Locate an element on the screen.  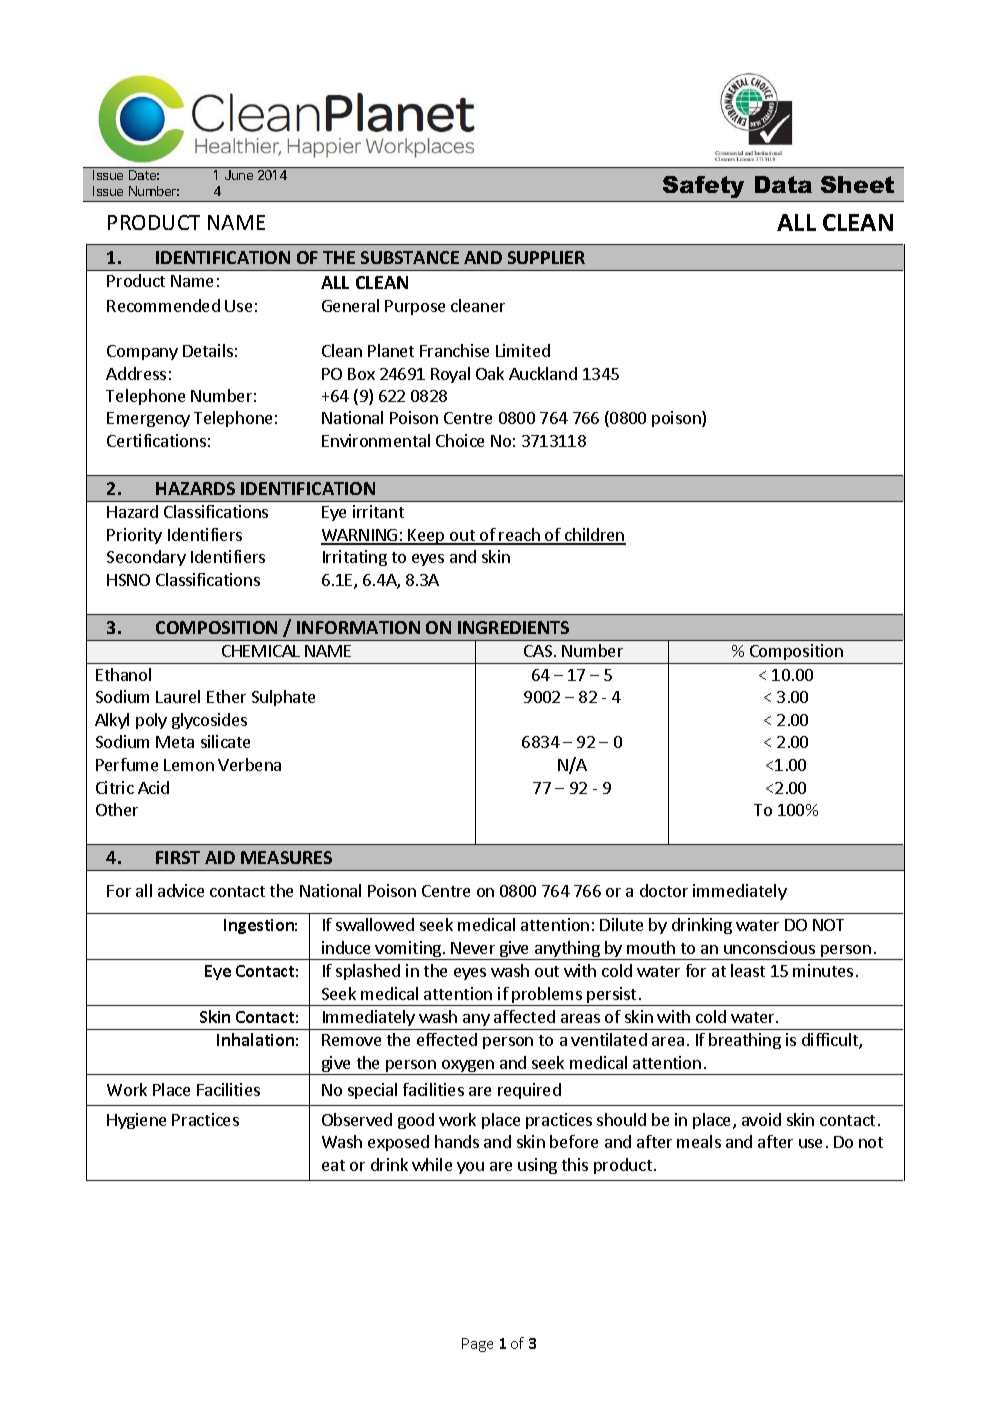
SUPPLIER is located at coordinates (546, 257).
